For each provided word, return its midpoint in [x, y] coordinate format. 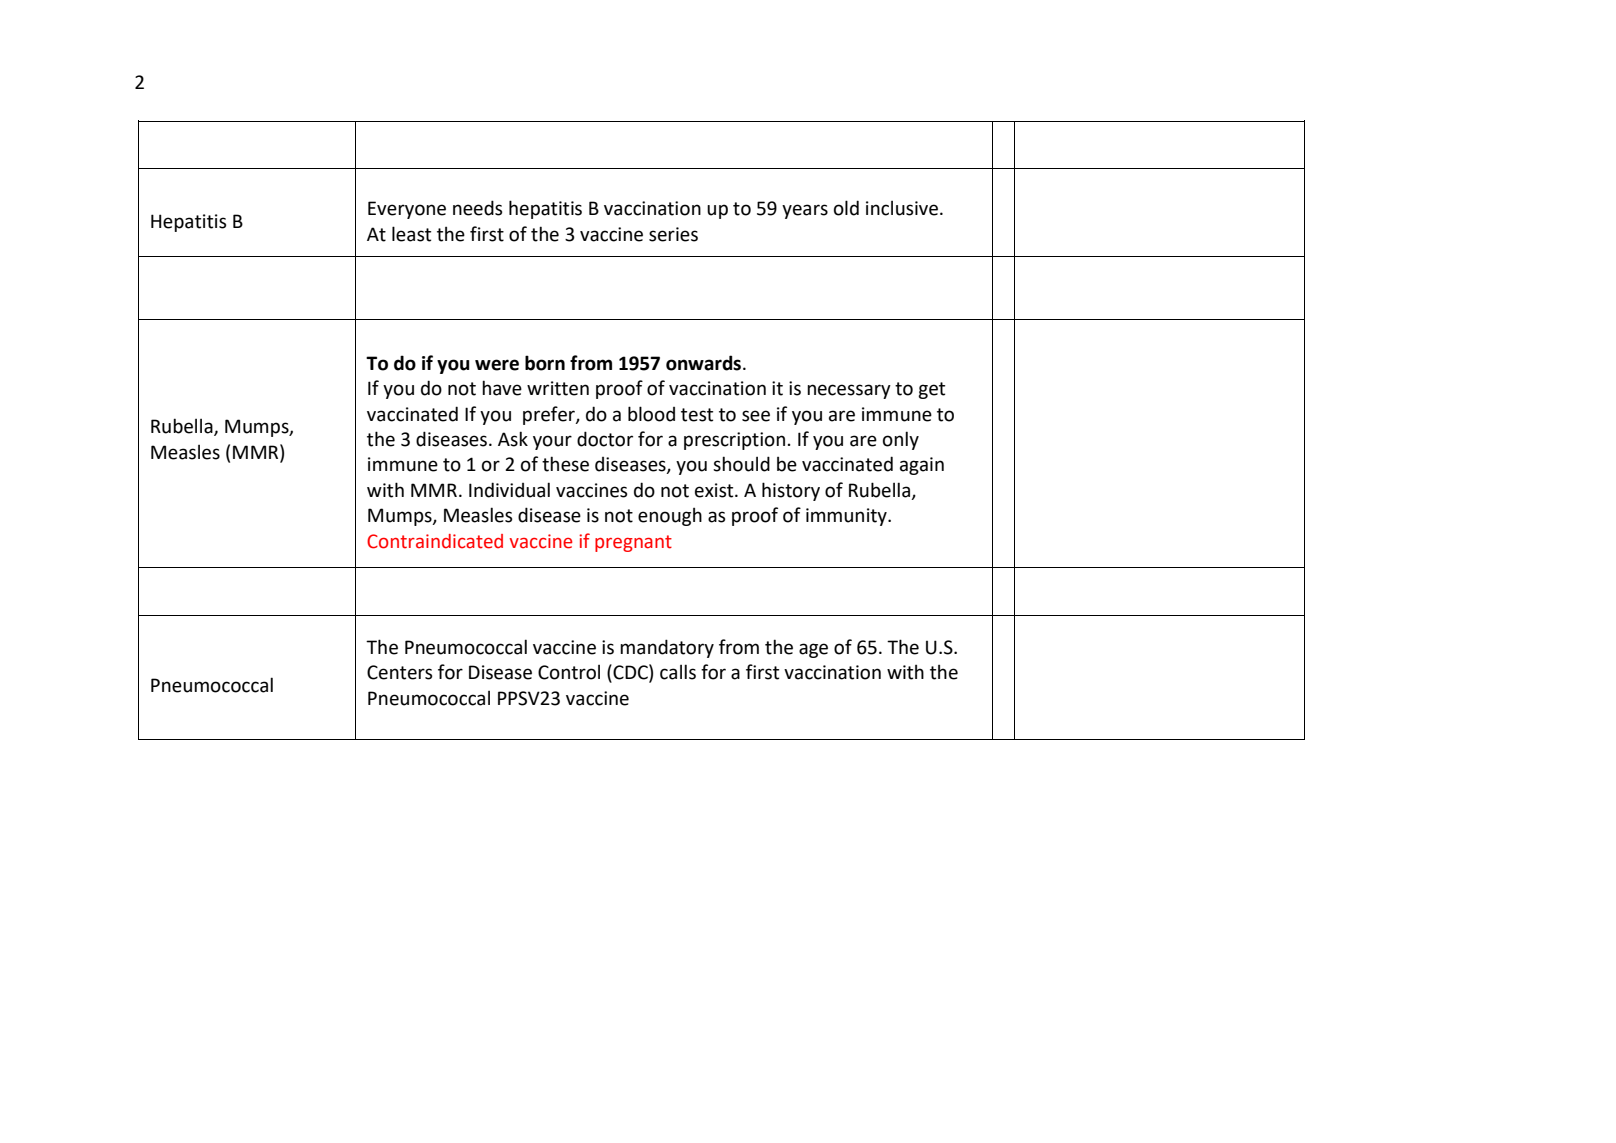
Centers [399, 672]
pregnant [633, 543]
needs [477, 208]
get [931, 390]
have [502, 388]
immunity [847, 517]
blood [651, 414]
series [673, 234]
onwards [703, 363]
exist [715, 490]
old [846, 208]
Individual [509, 490]
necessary [849, 391]
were [497, 365]
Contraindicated [435, 541]
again [922, 466]
